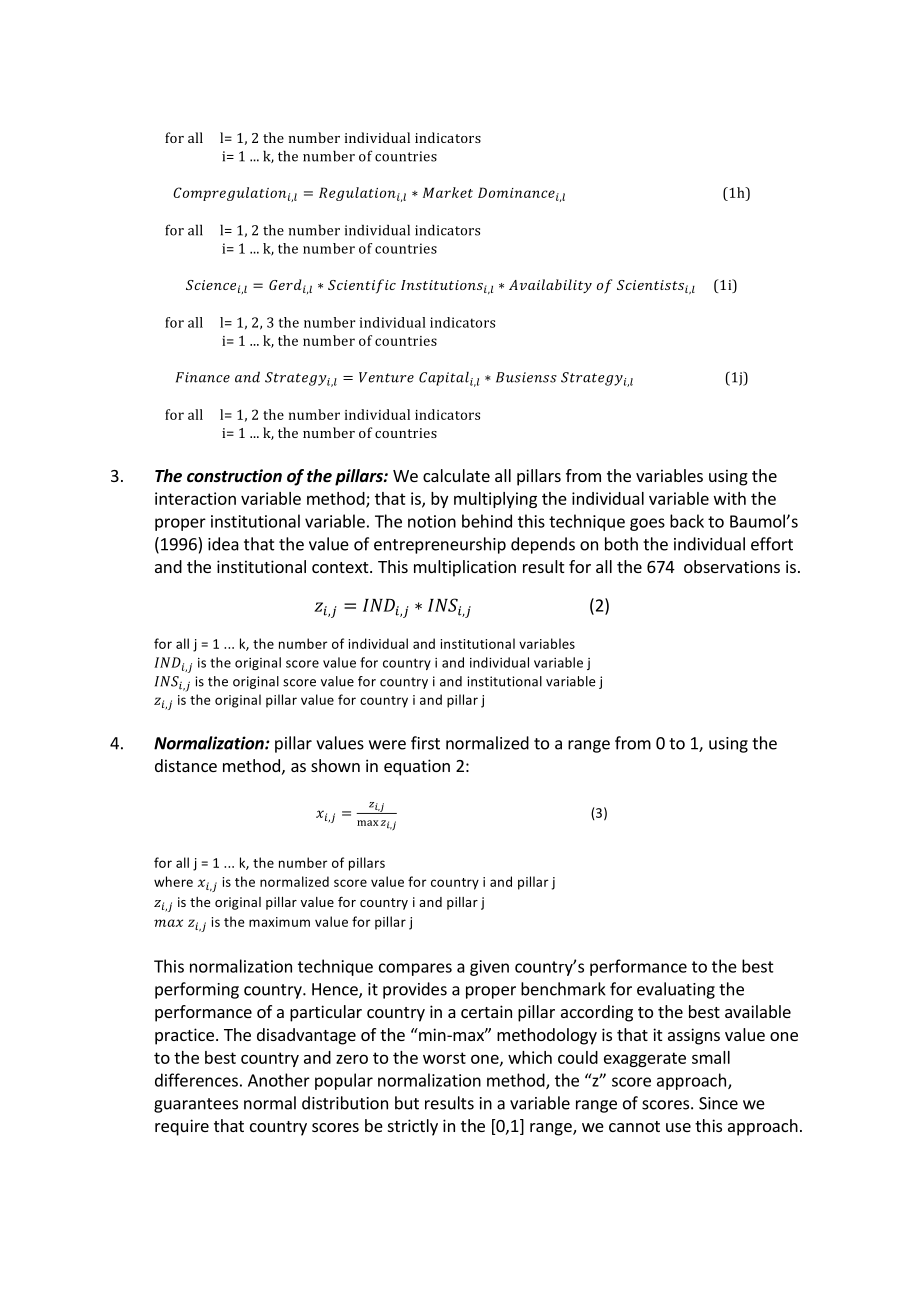 The image size is (924, 1308). Describe the element at coordinates (234, 476) in the screenshot. I see `construction` at that location.
